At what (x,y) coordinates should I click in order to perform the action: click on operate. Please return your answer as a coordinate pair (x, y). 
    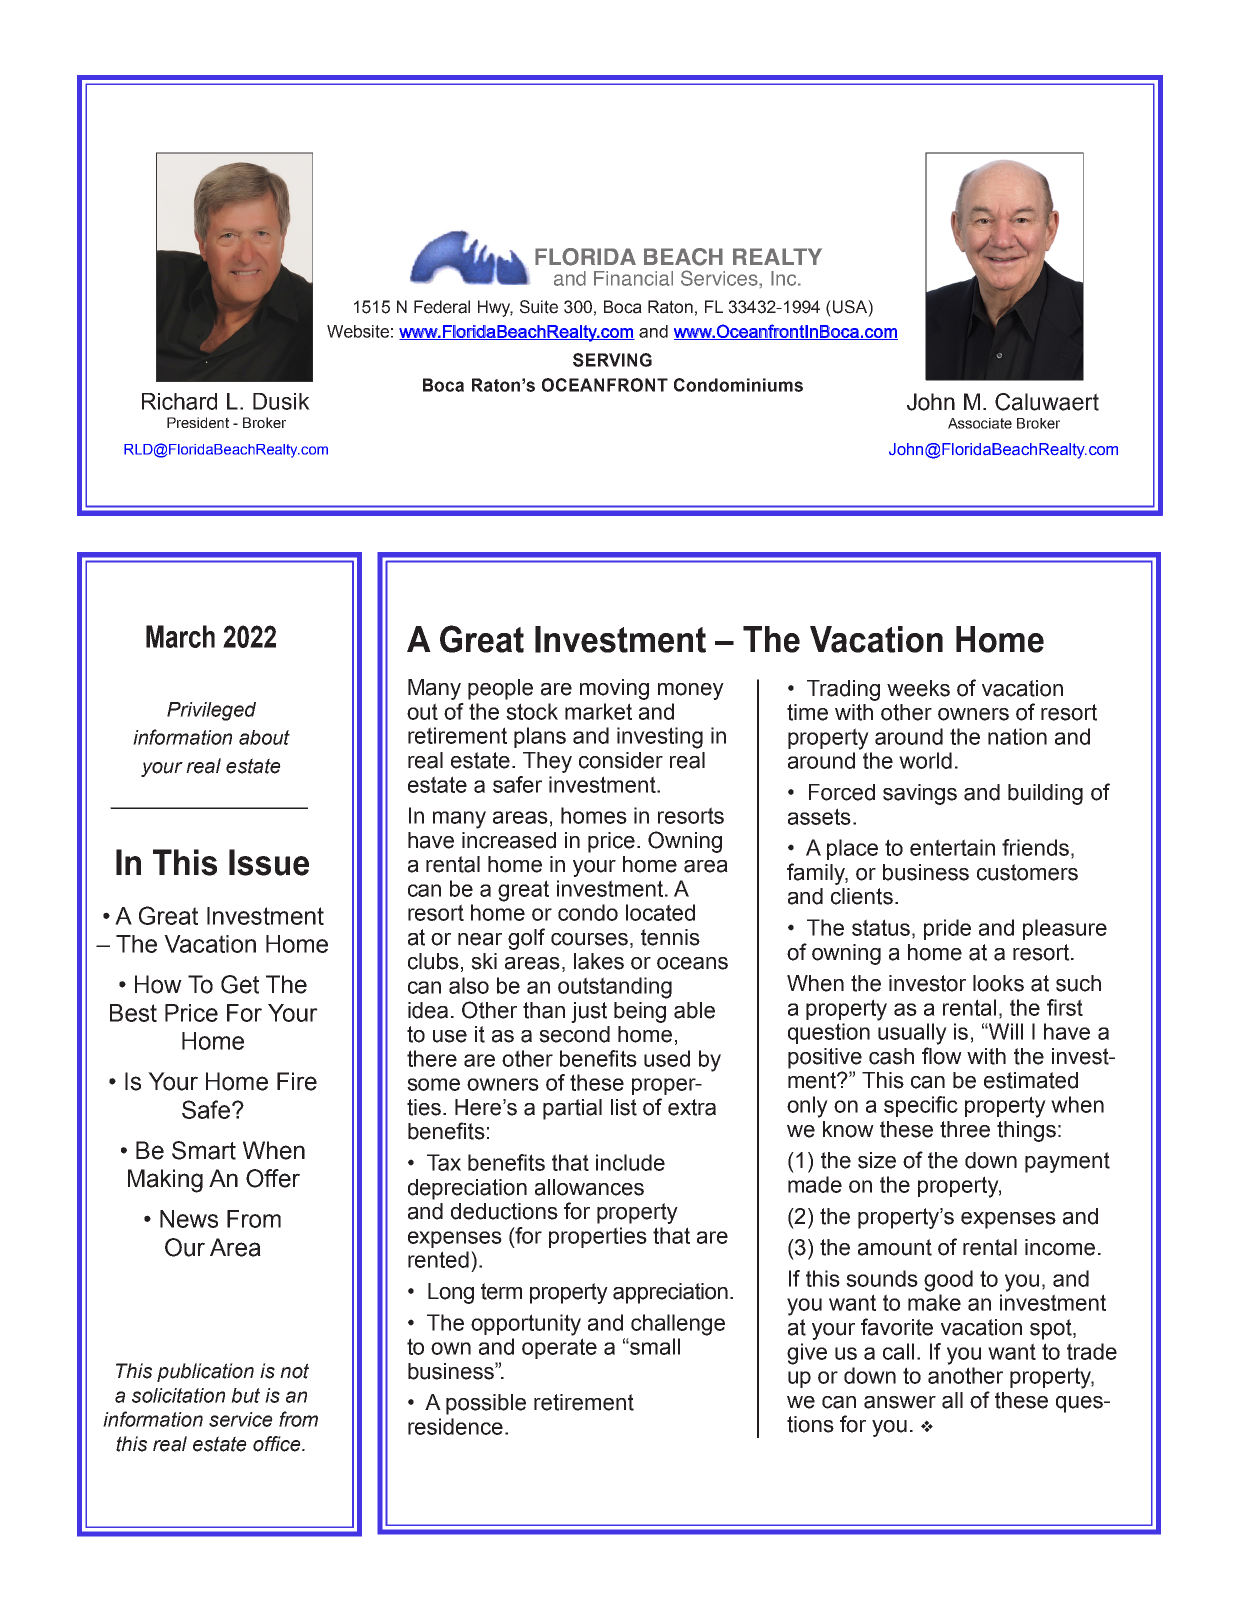
    Looking at the image, I should click on (559, 1348).
